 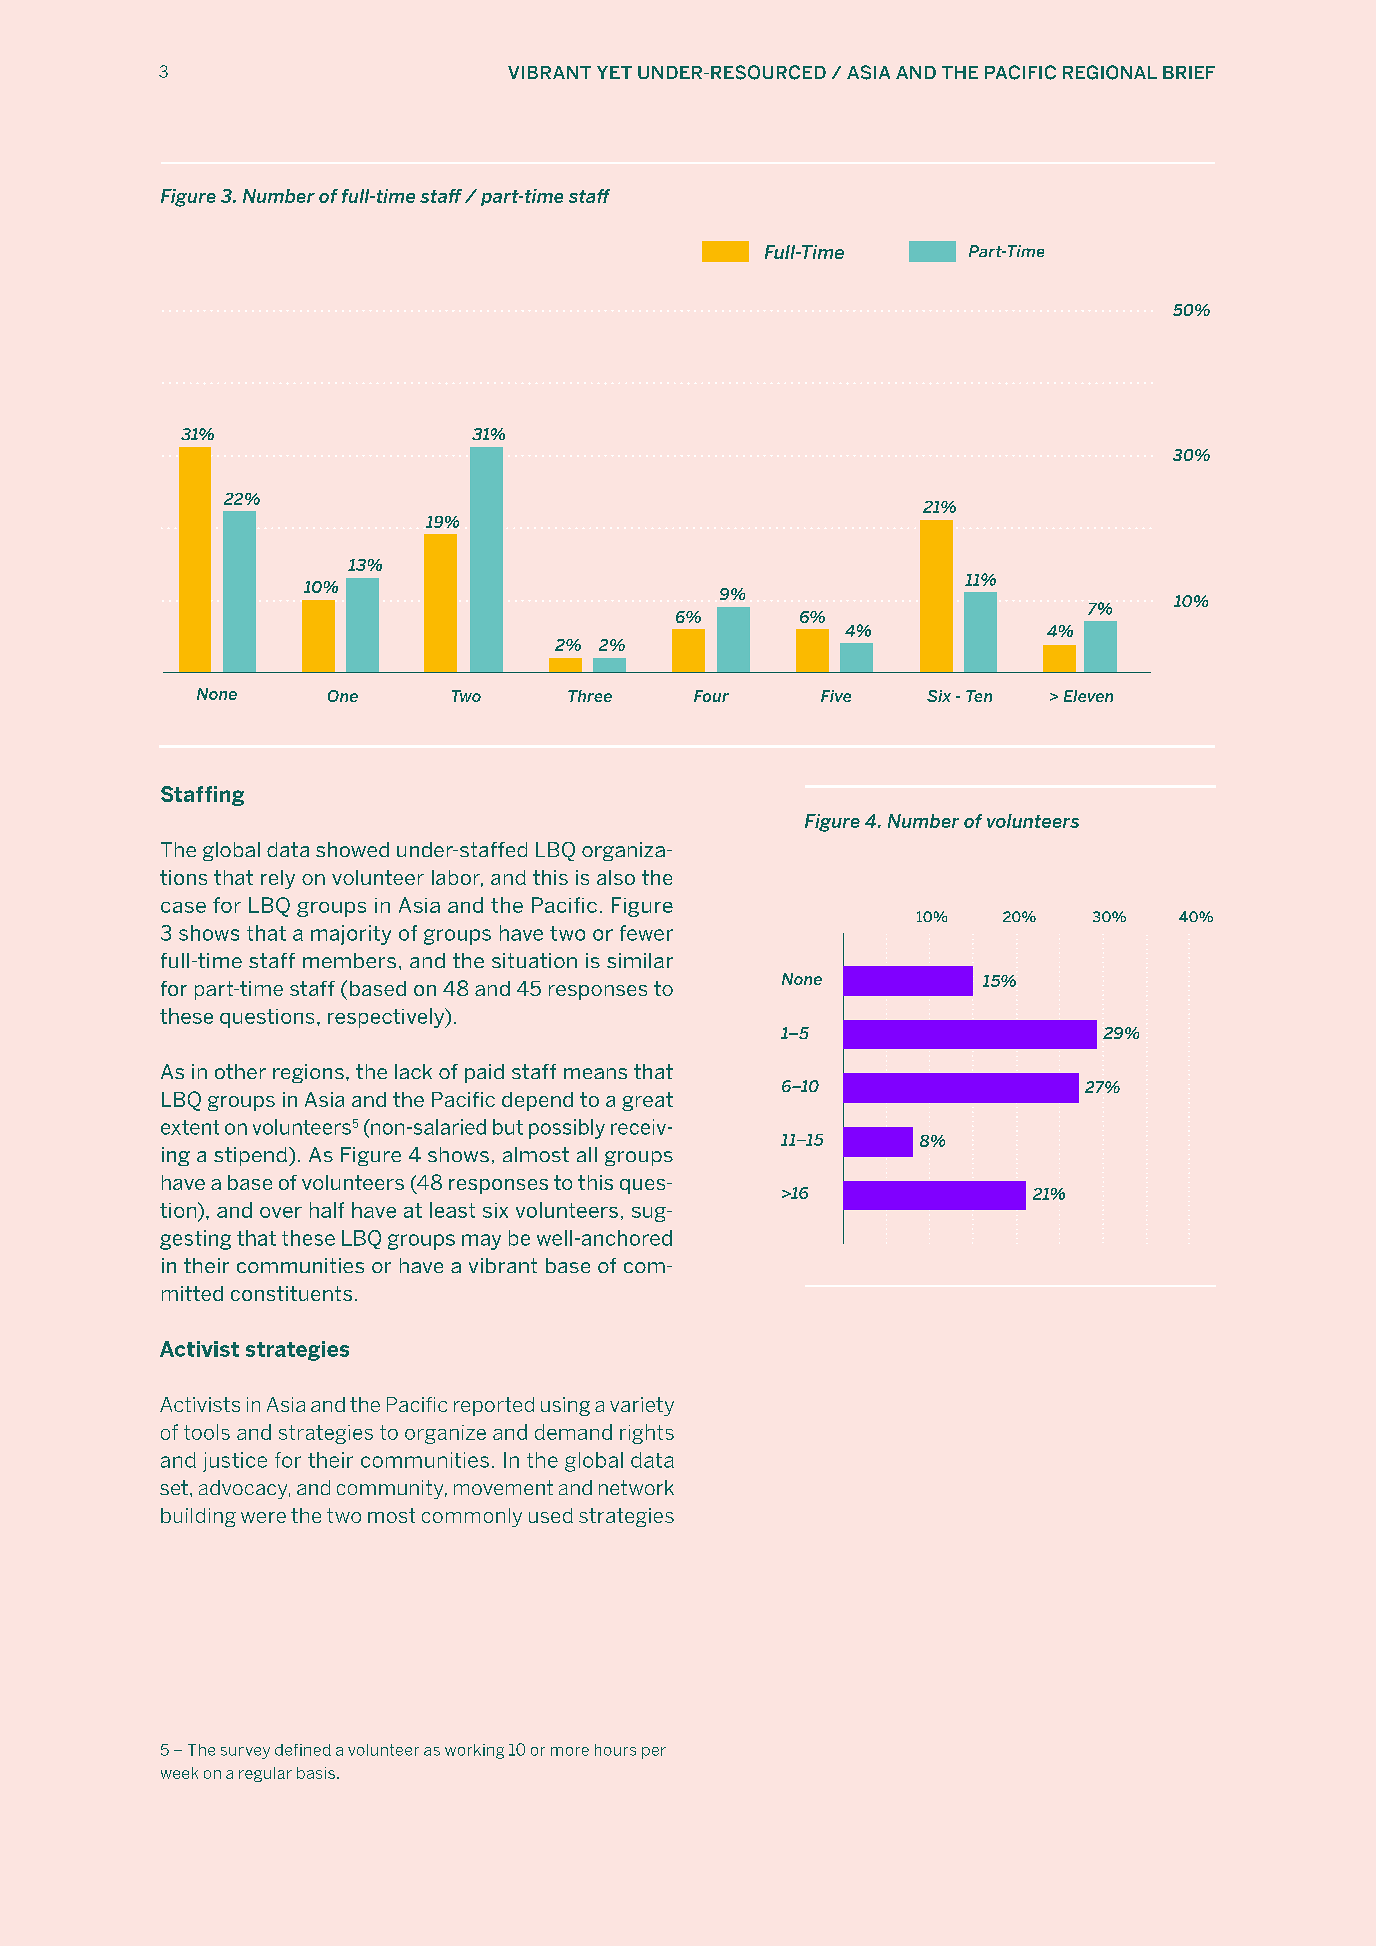 What do you see at coordinates (303, 1750) in the image?
I see `defined` at bounding box center [303, 1750].
